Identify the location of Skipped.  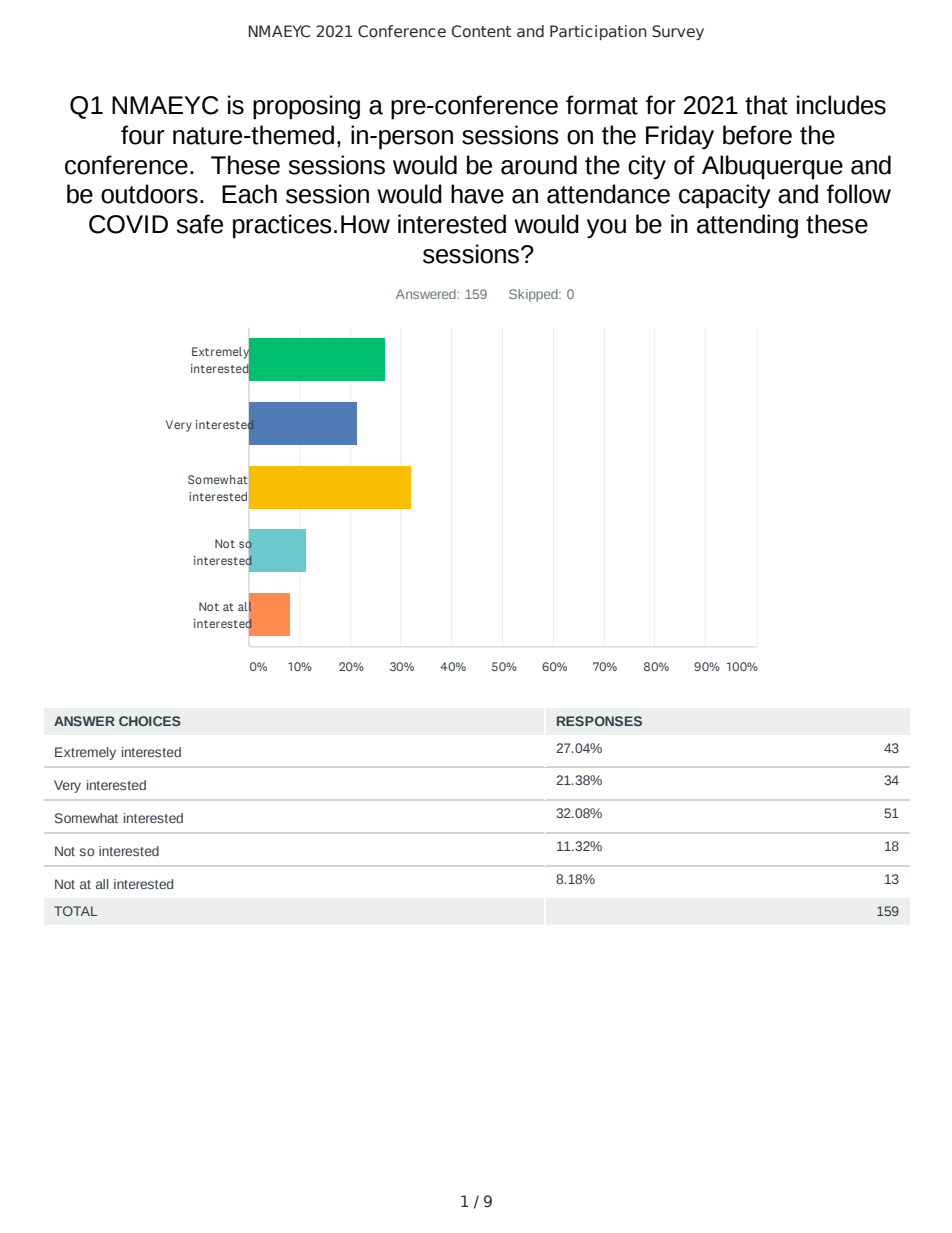
(534, 295).
